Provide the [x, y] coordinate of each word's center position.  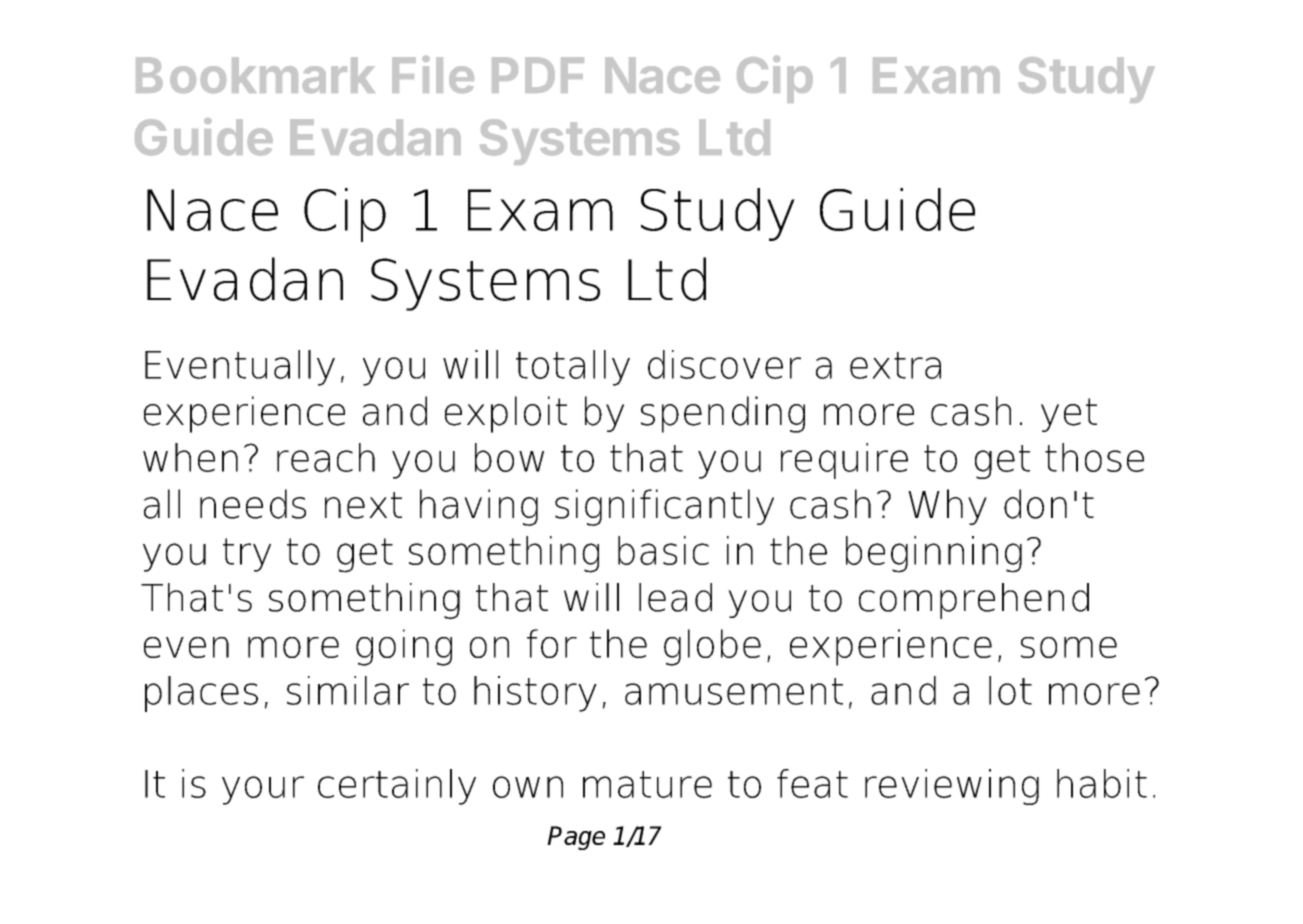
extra [895, 365]
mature [647, 784]
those [1094, 457]
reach [326, 457]
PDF [538, 75]
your [263, 790]
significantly [664, 507]
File [433, 74]
